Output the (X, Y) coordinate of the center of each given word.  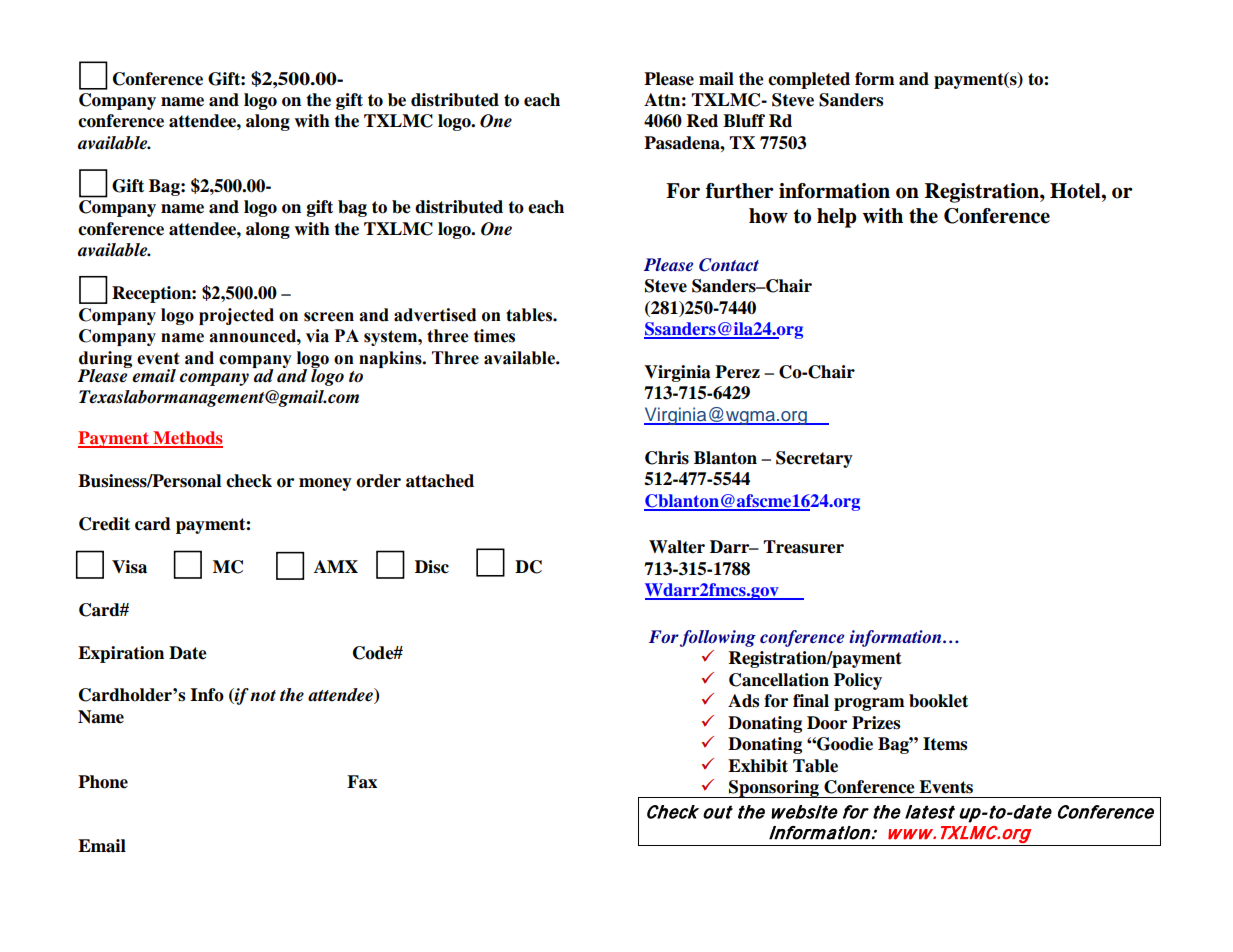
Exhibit (758, 766)
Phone (103, 782)
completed (809, 80)
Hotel (1076, 191)
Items (945, 744)
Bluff (744, 121)
